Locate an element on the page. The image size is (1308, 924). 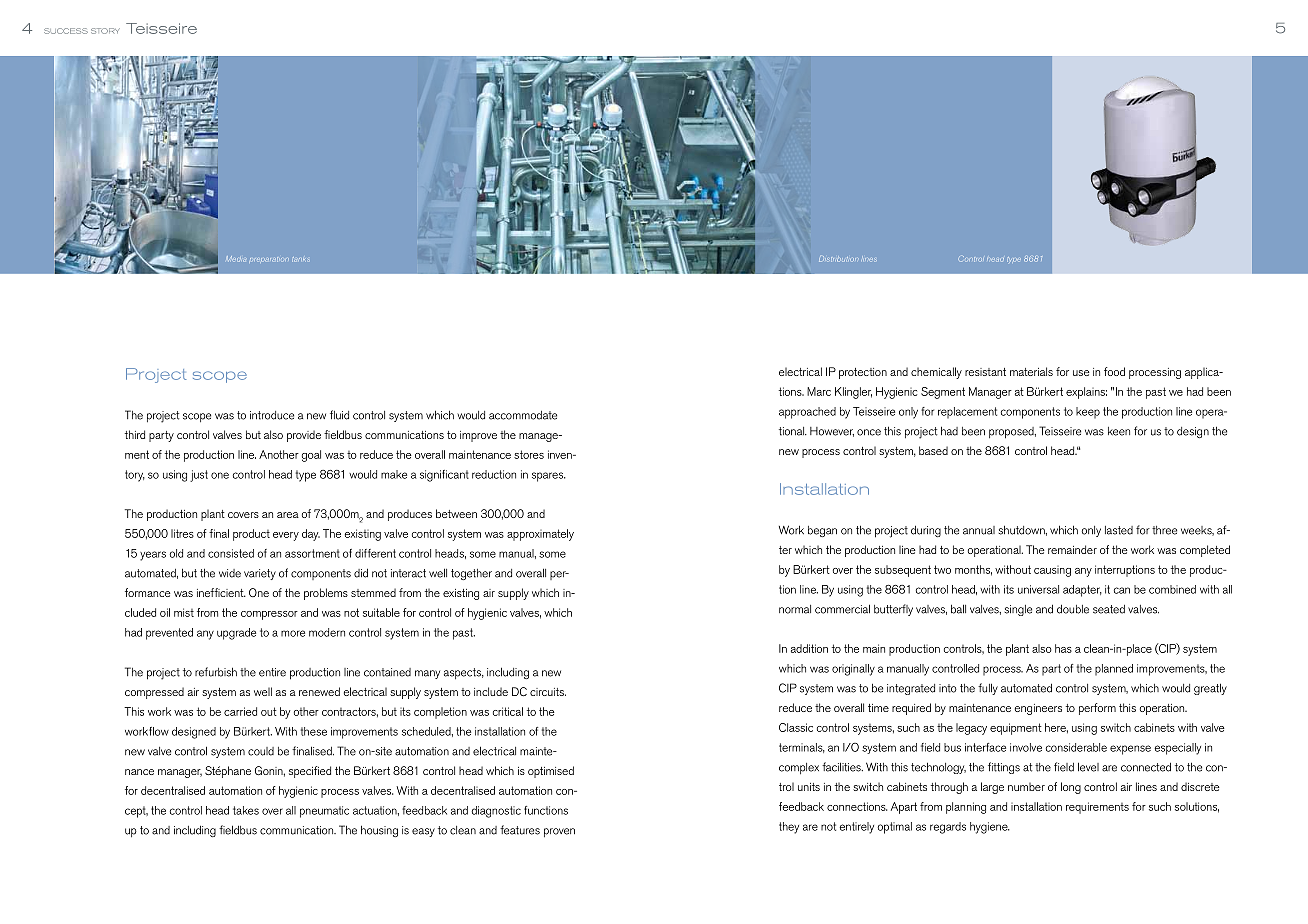
takes is located at coordinates (246, 810).
